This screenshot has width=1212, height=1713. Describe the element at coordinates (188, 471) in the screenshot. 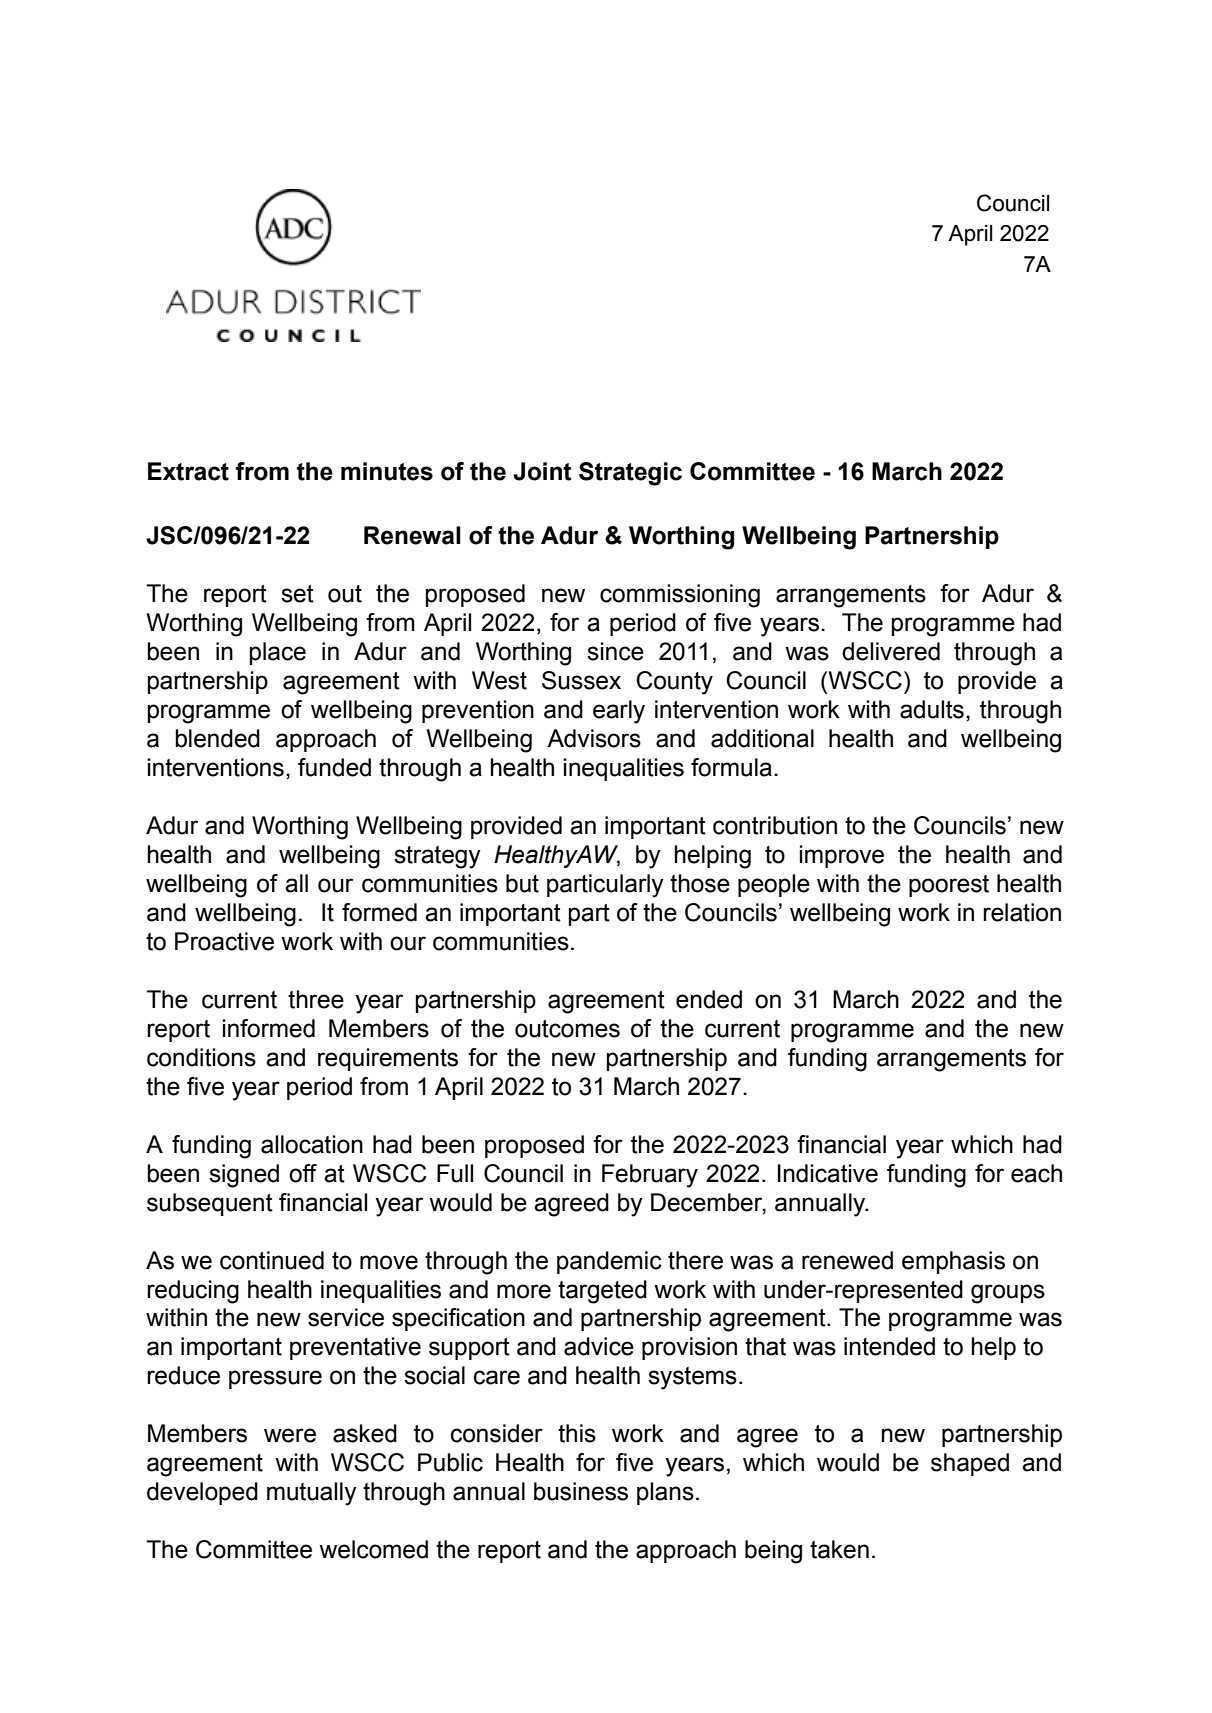

I see `Extract` at that location.
